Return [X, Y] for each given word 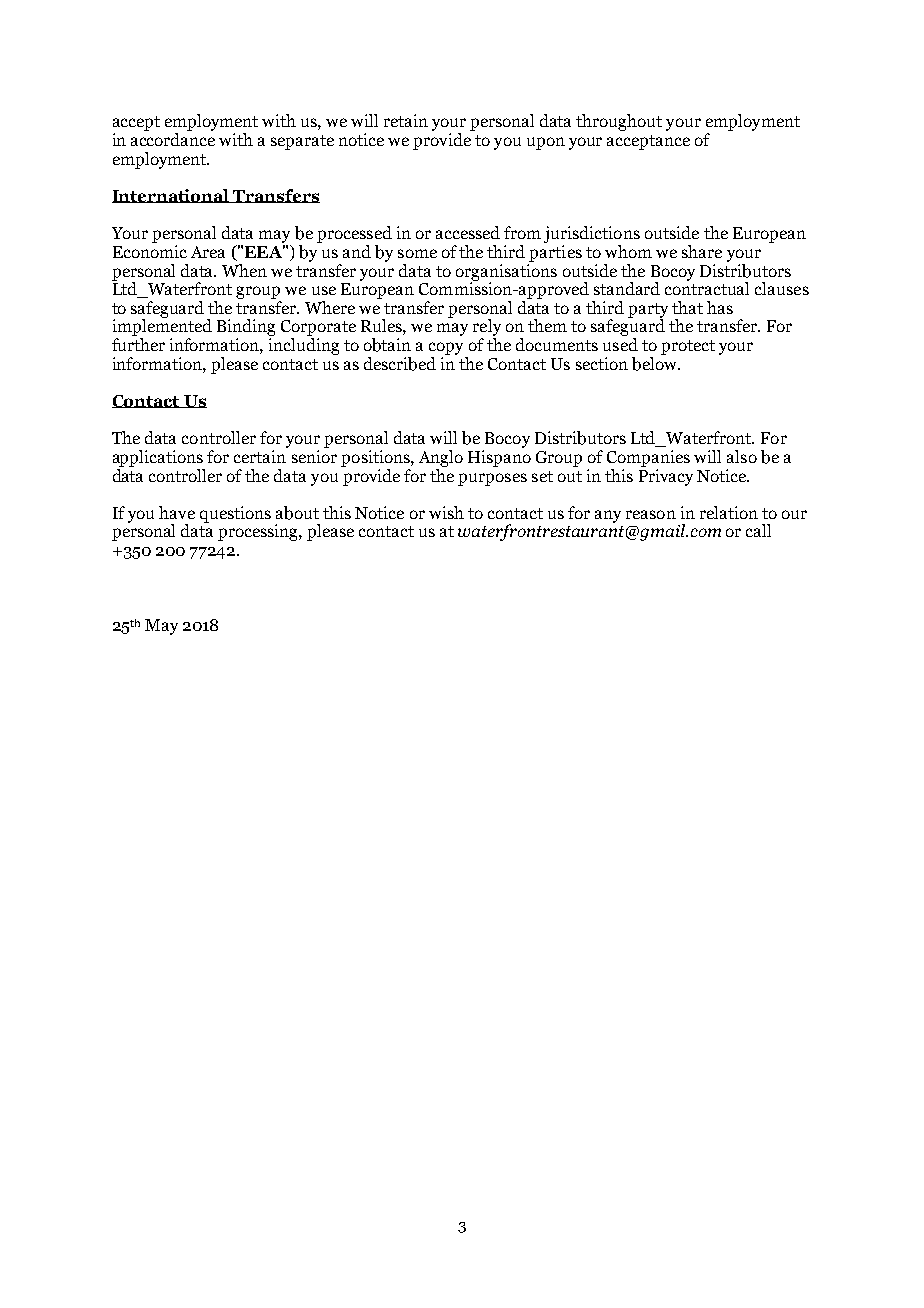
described [400, 364]
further [138, 344]
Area [208, 252]
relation [729, 512]
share [702, 251]
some [417, 253]
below [656, 362]
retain [406, 120]
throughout [619, 122]
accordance [173, 139]
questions [235, 514]
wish [446, 512]
